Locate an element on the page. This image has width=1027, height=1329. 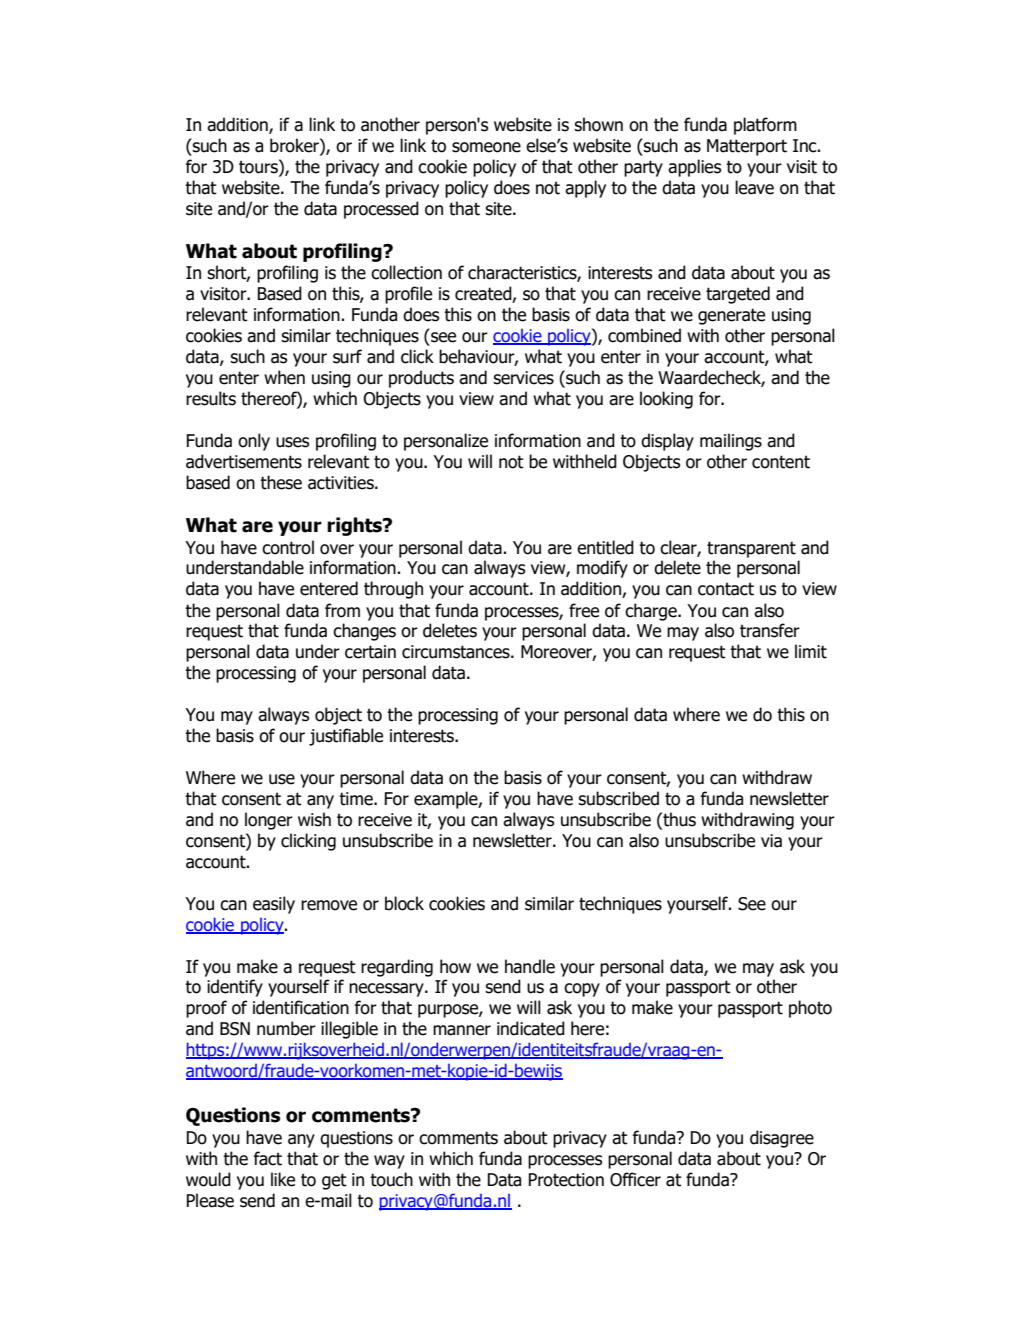
transfer is located at coordinates (770, 630).
